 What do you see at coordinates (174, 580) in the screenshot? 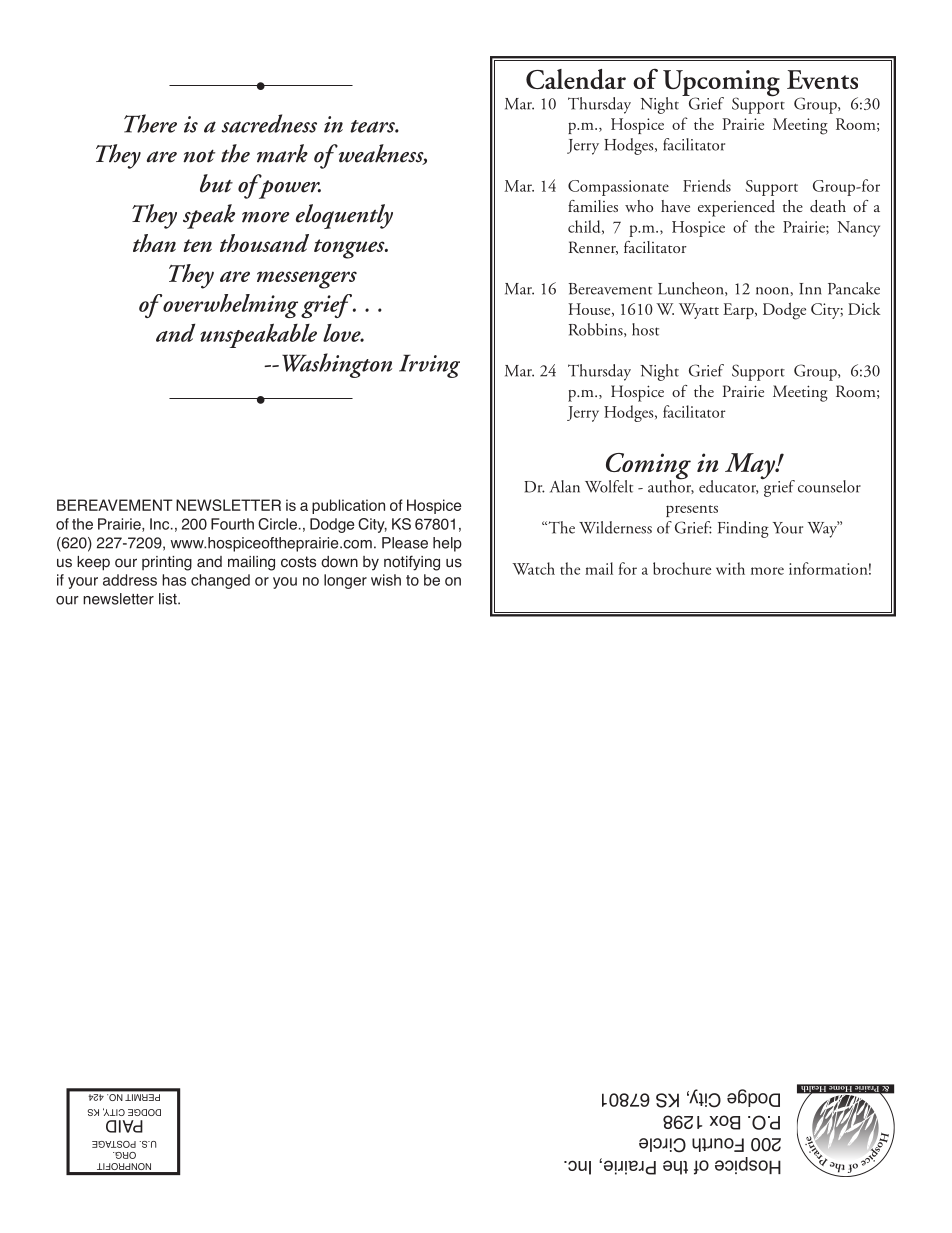
I see `has` at bounding box center [174, 580].
